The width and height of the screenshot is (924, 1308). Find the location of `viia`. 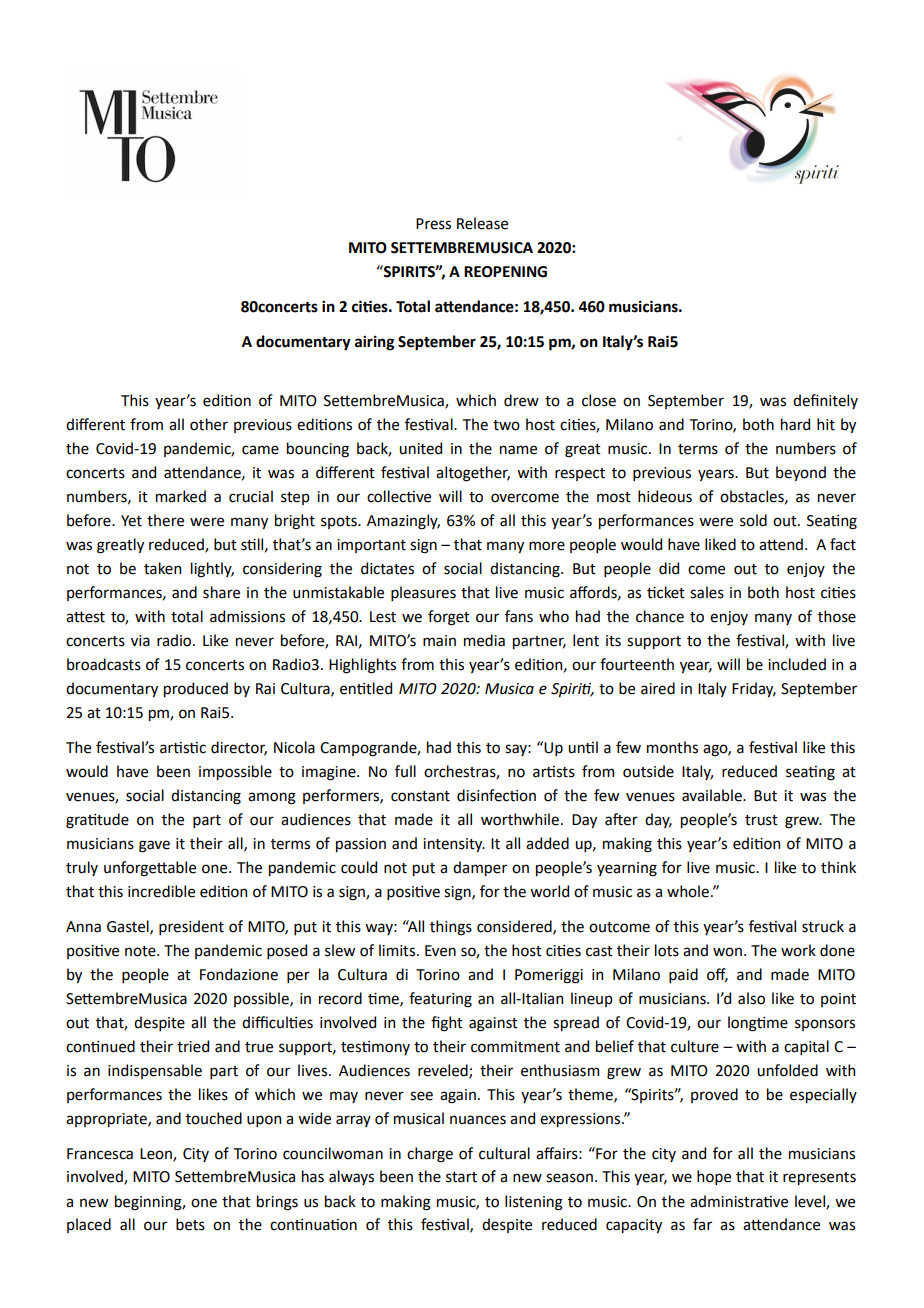

viia is located at coordinates (140, 641).
